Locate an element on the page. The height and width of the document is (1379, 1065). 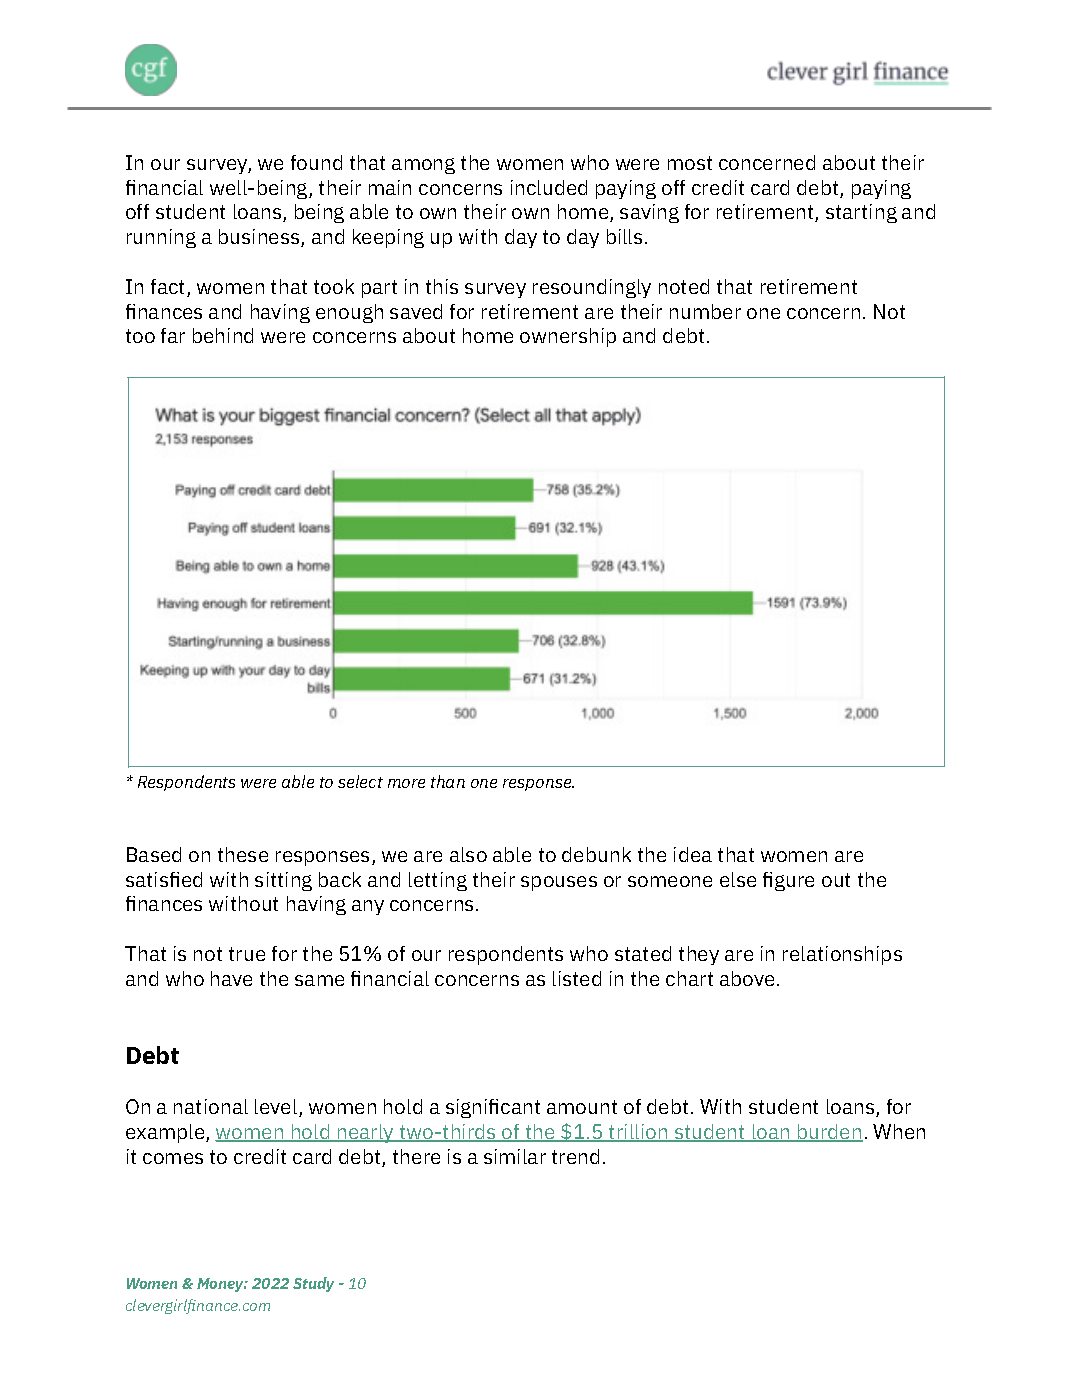
else is located at coordinates (738, 879).
